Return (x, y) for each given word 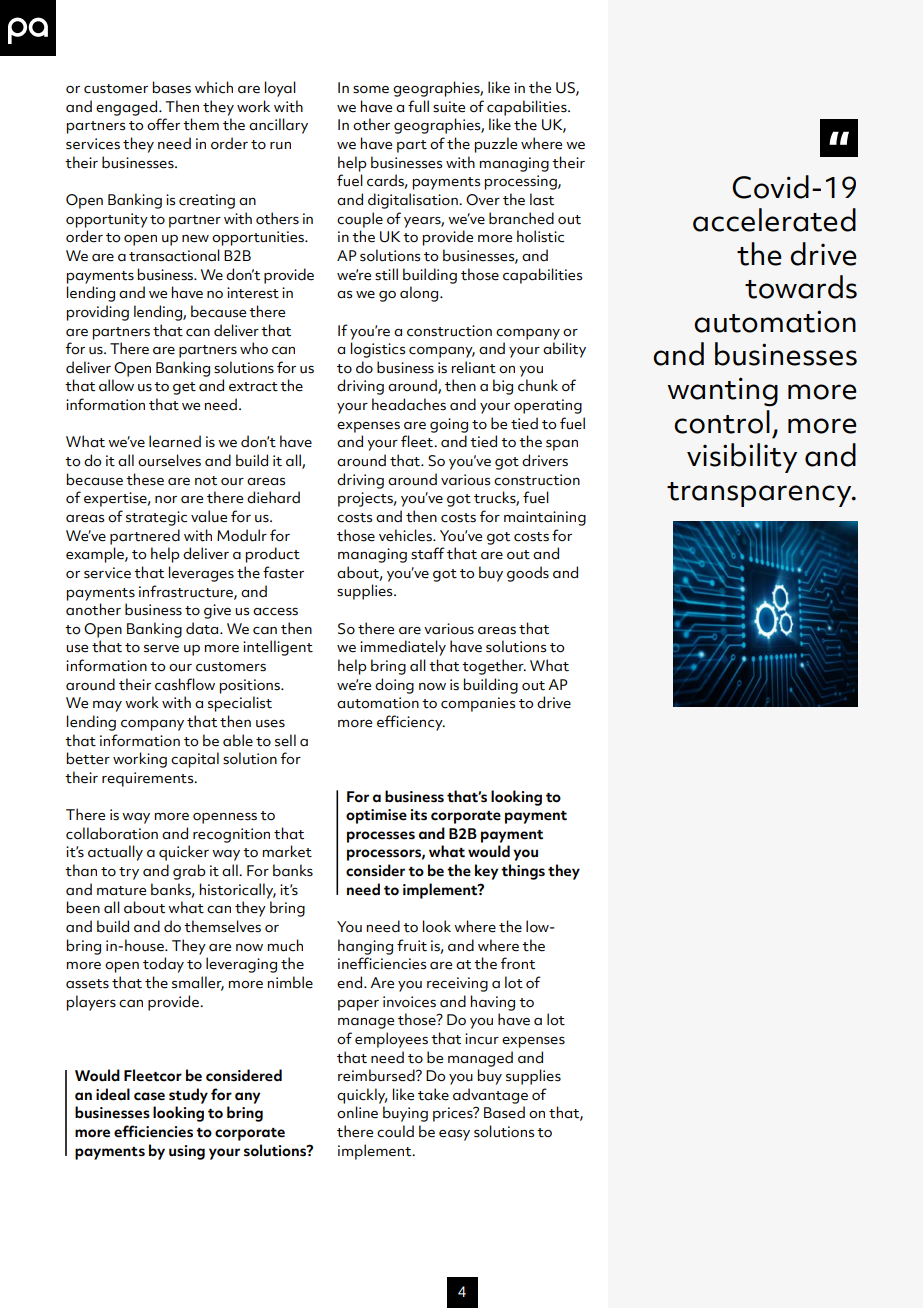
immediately (403, 648)
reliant (474, 367)
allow (116, 385)
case (149, 1096)
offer (163, 124)
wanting (722, 392)
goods (528, 574)
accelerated (774, 220)
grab (189, 872)
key (486, 872)
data (203, 628)
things (523, 872)
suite (449, 107)
